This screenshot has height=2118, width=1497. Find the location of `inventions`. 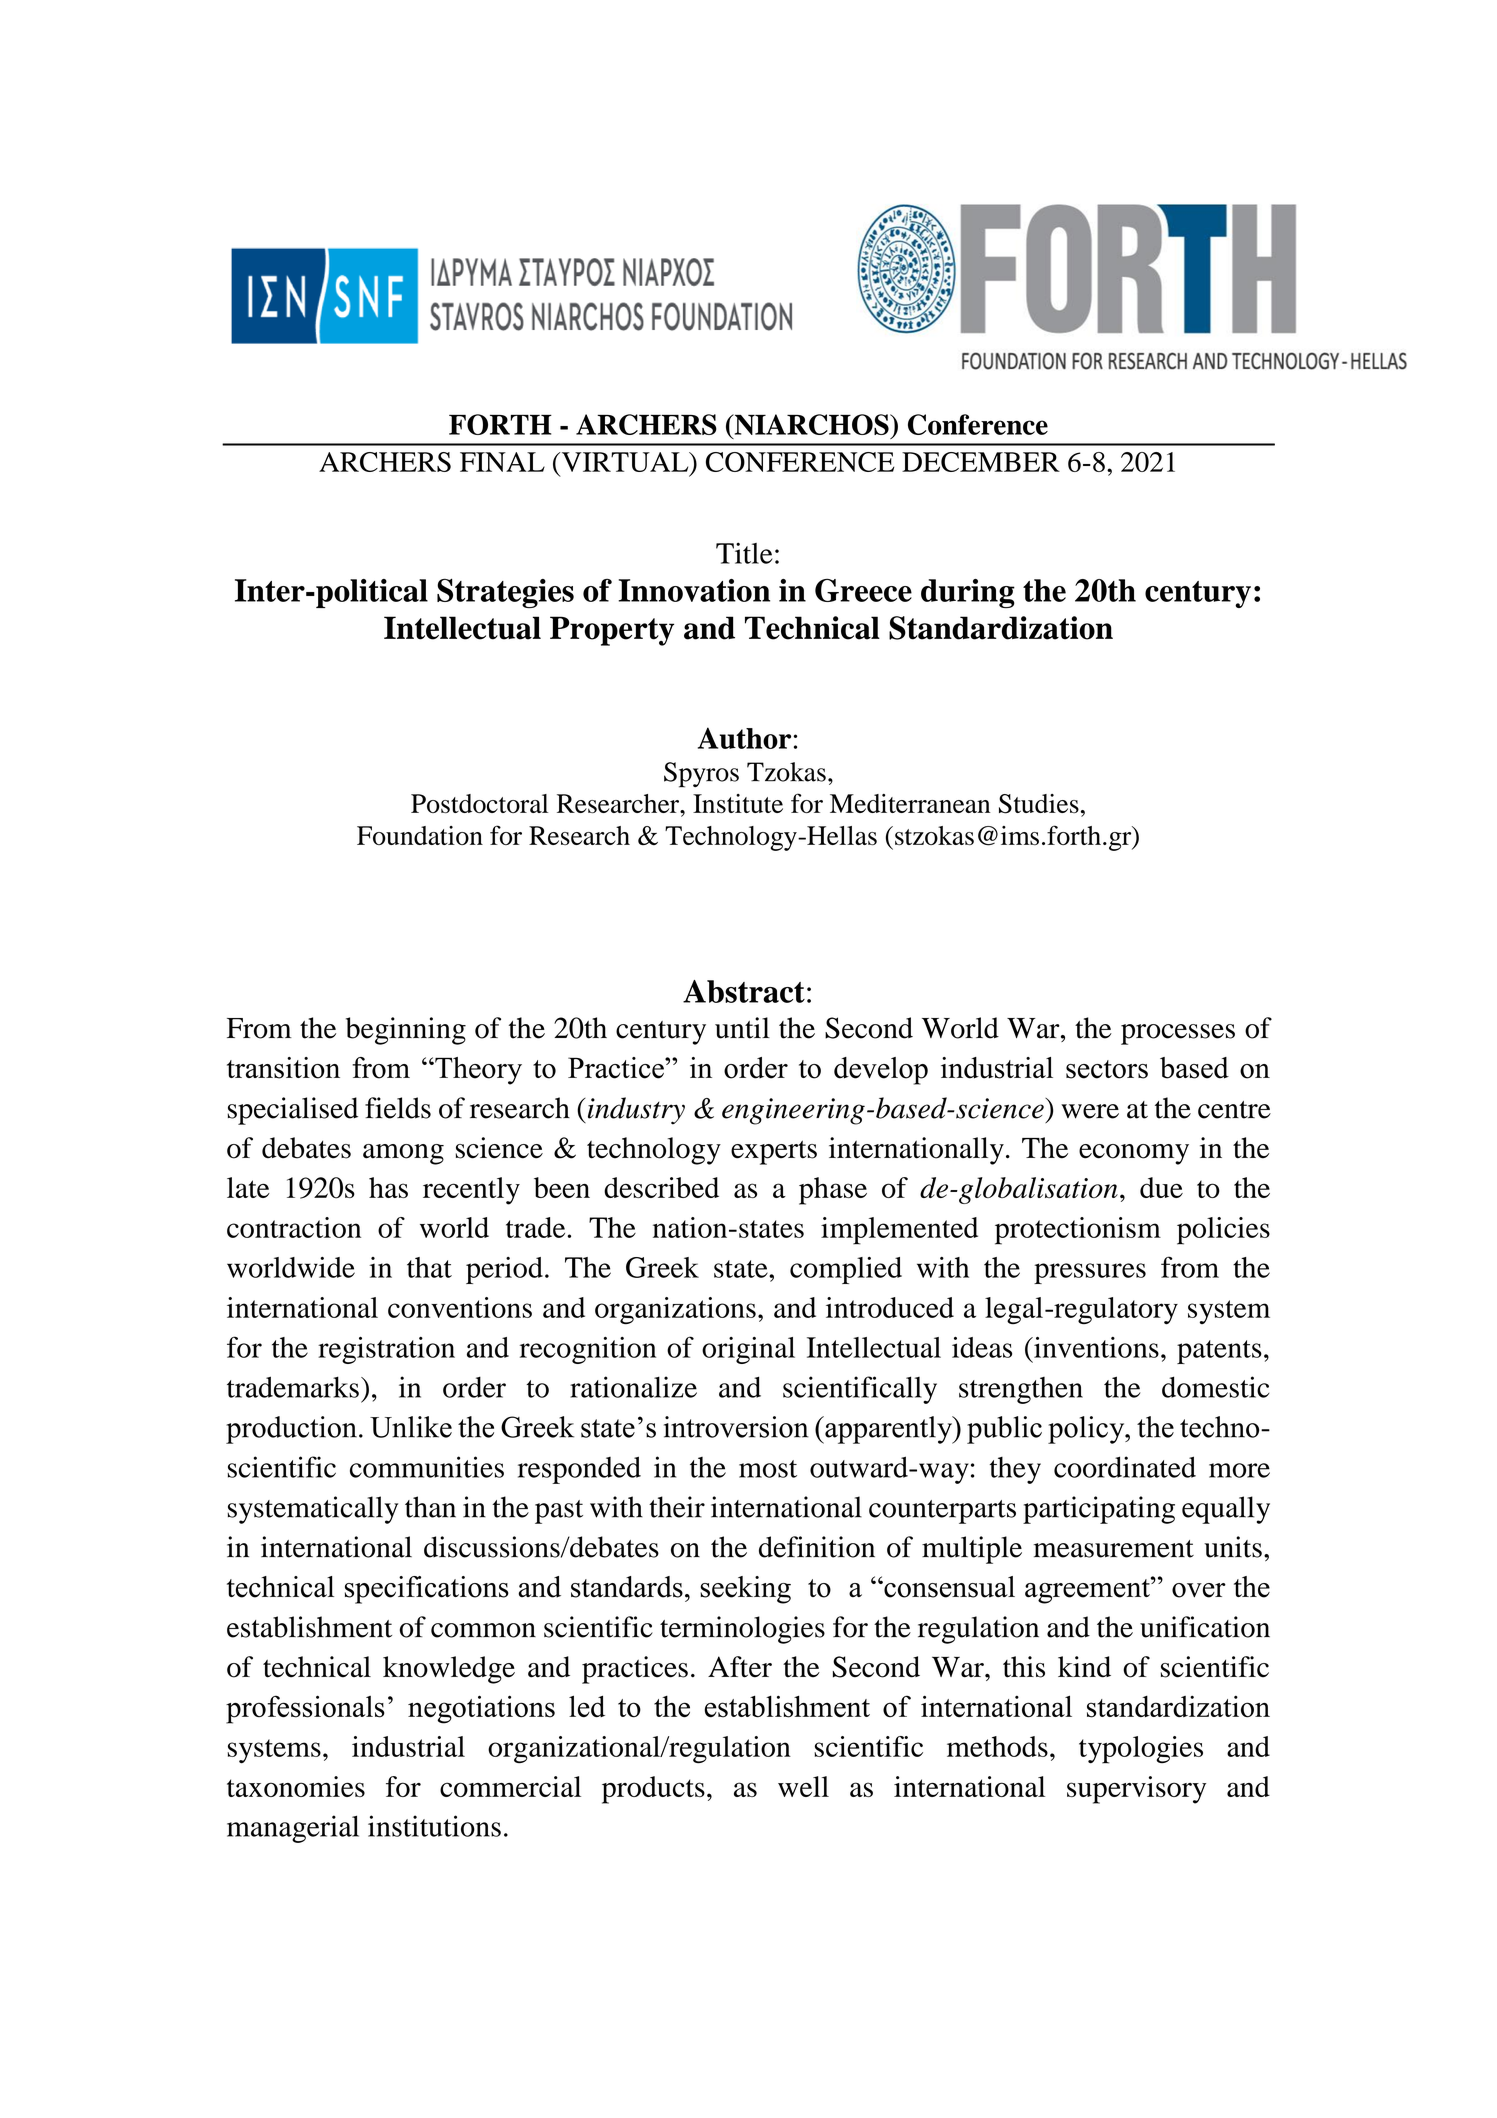

inventions is located at coordinates (1095, 1347).
